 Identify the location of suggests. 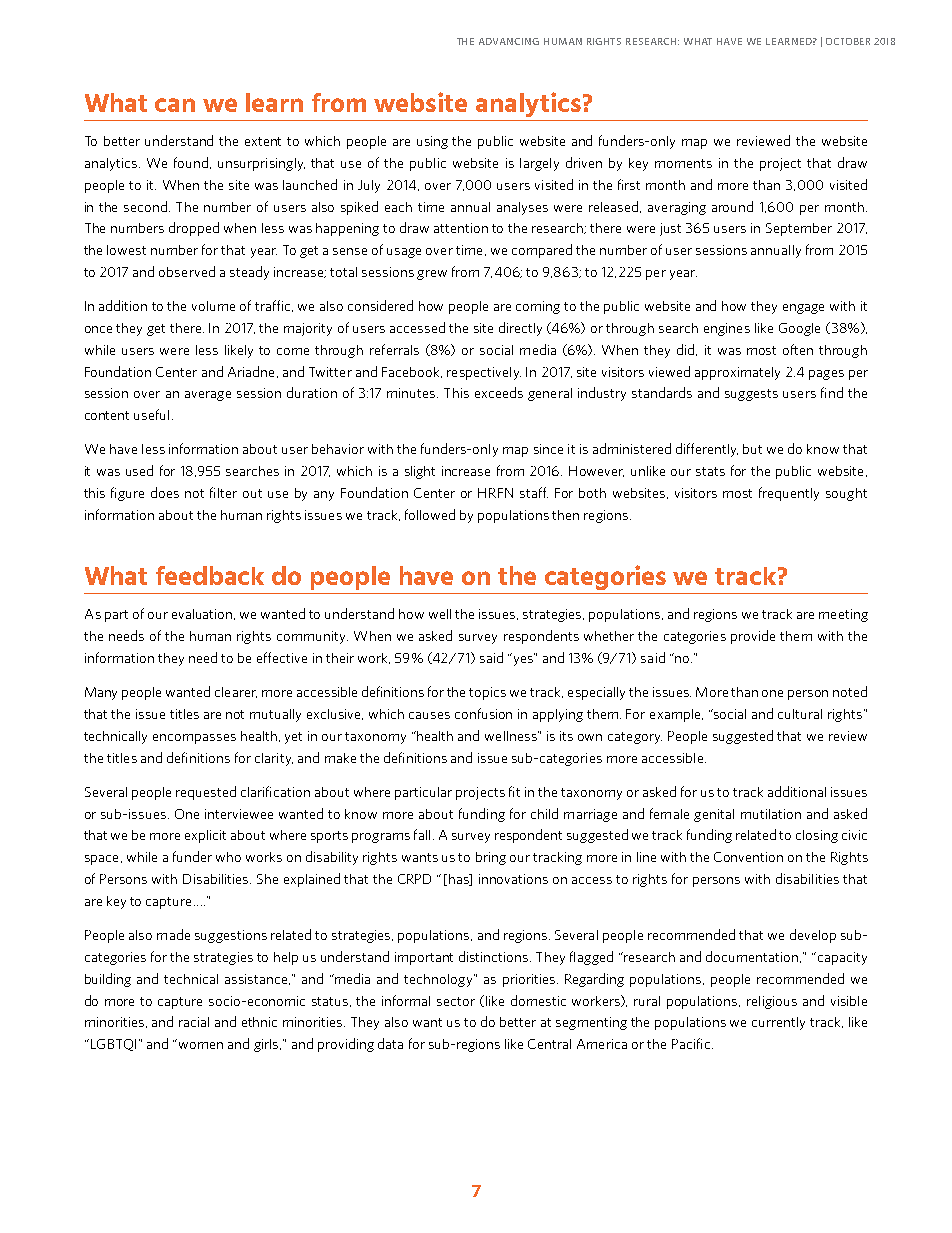
(751, 395).
